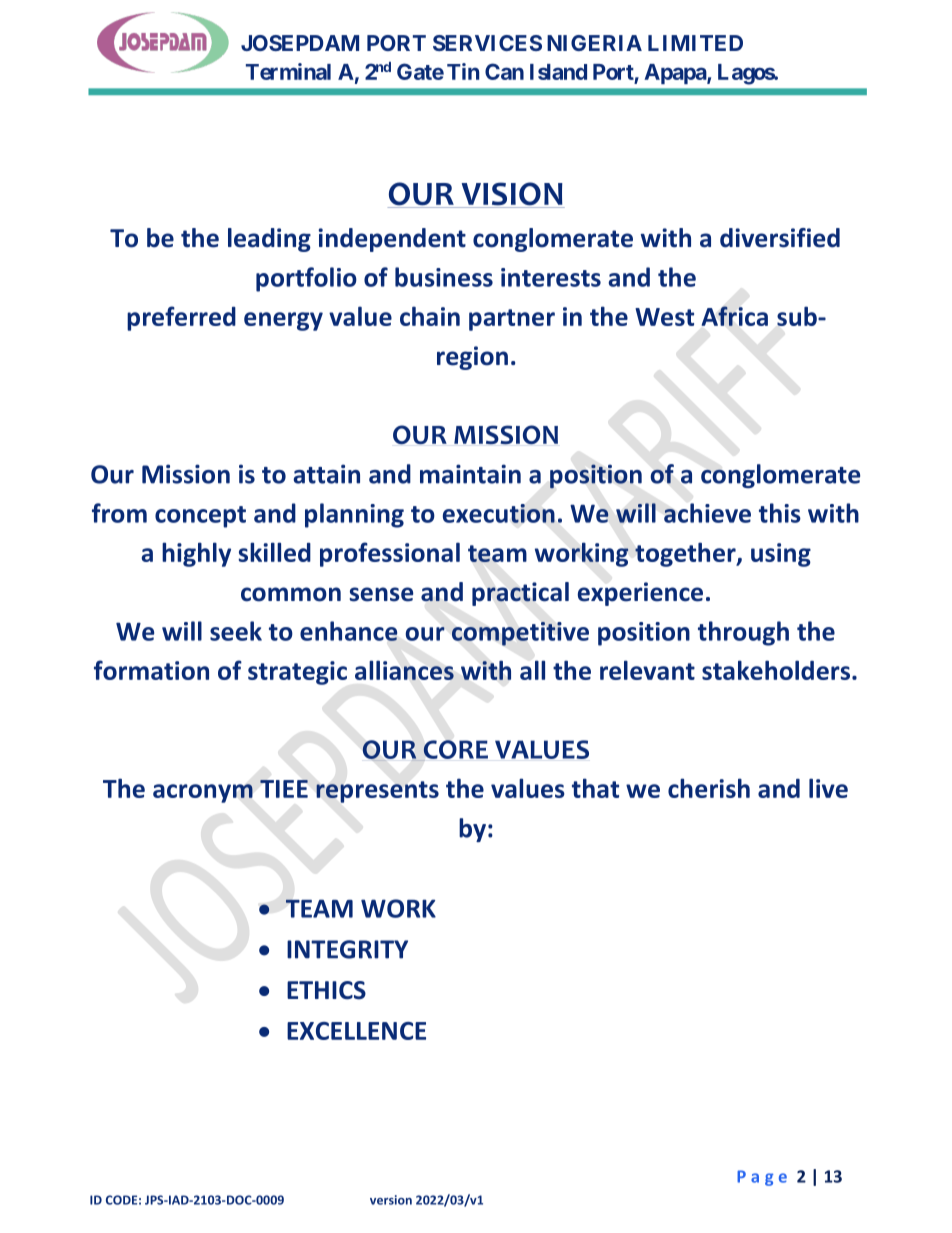  I want to click on Terminal, so click(288, 71).
